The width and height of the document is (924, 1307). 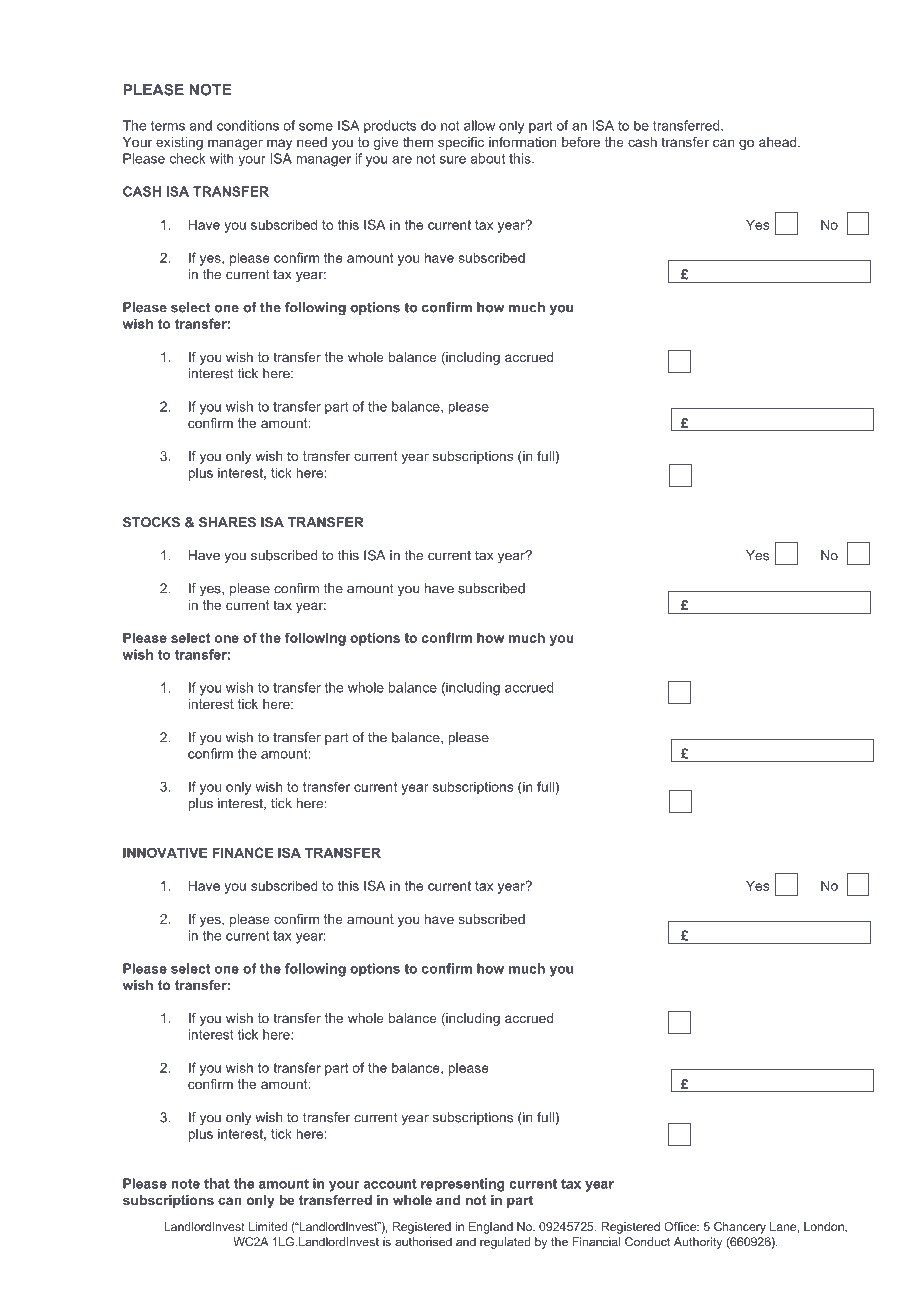 I want to click on that, so click(x=217, y=1183).
